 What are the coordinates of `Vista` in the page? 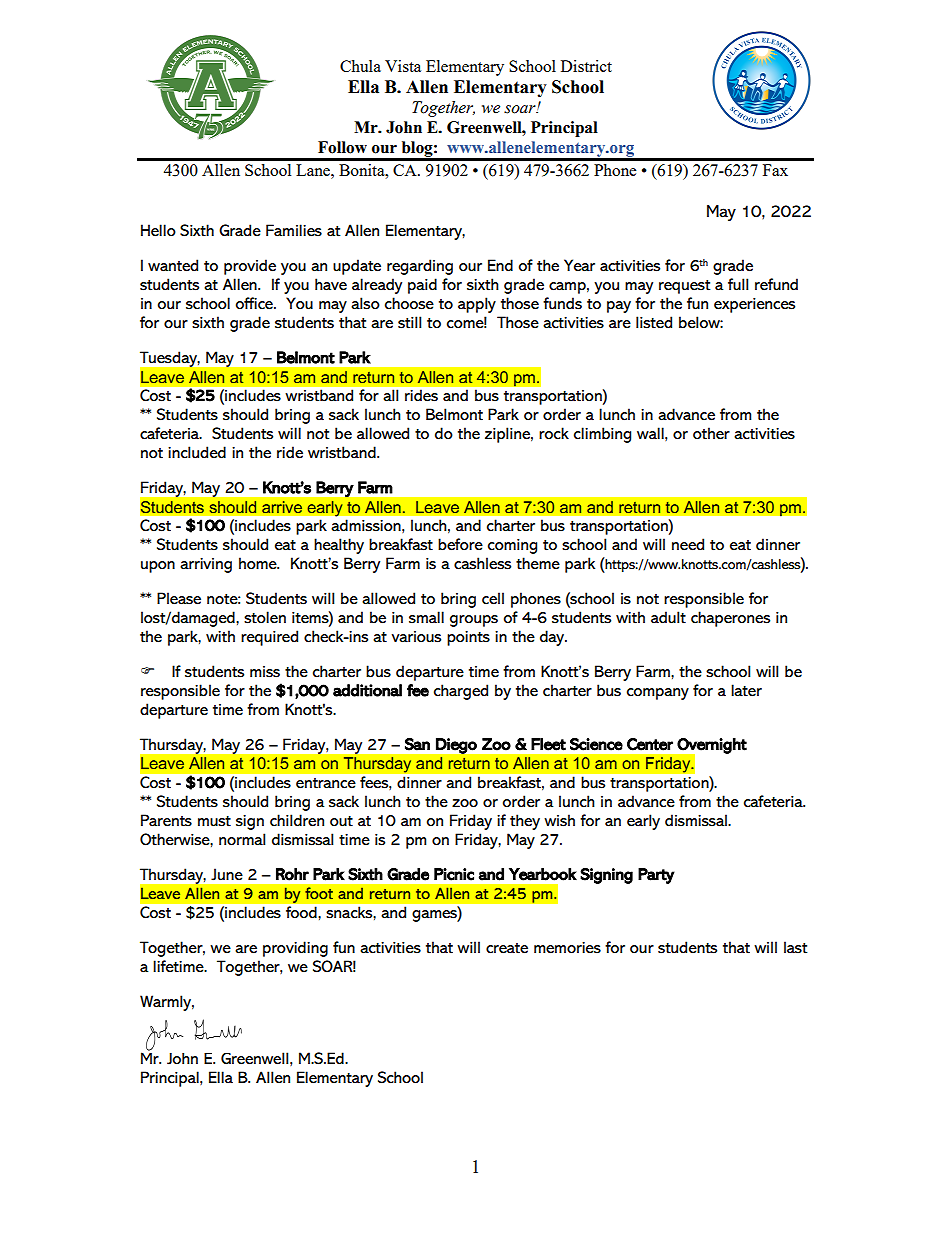 It's located at (403, 66).
